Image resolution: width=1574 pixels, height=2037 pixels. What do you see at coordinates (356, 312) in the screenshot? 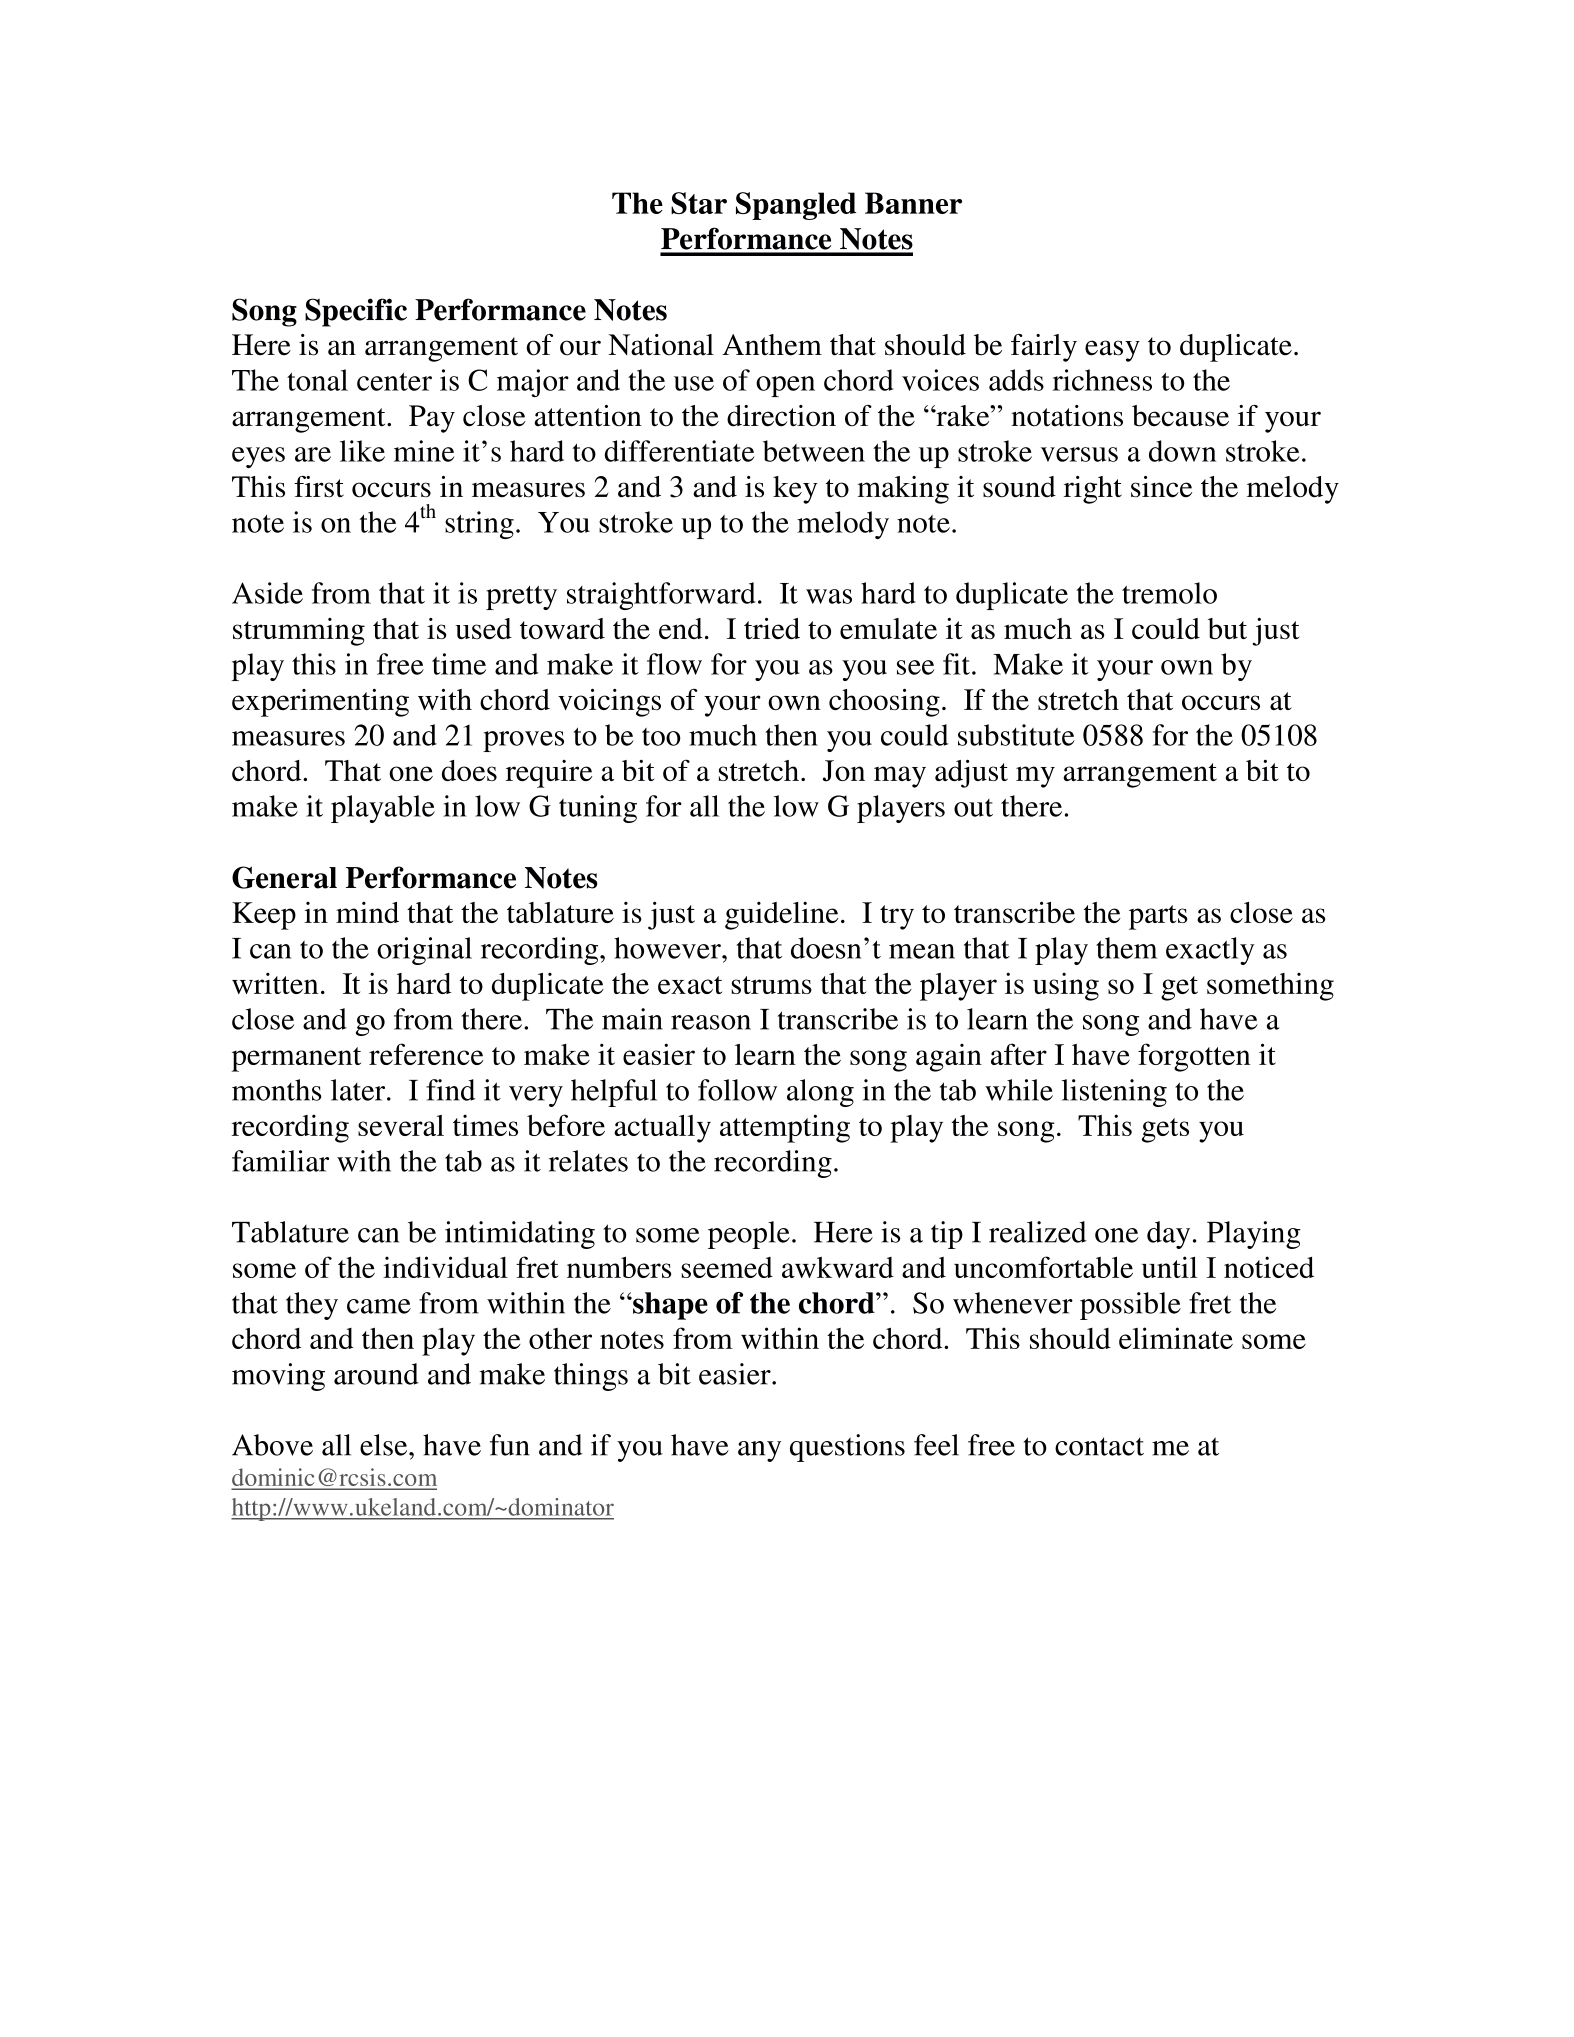
I see `Specific` at bounding box center [356, 312].
